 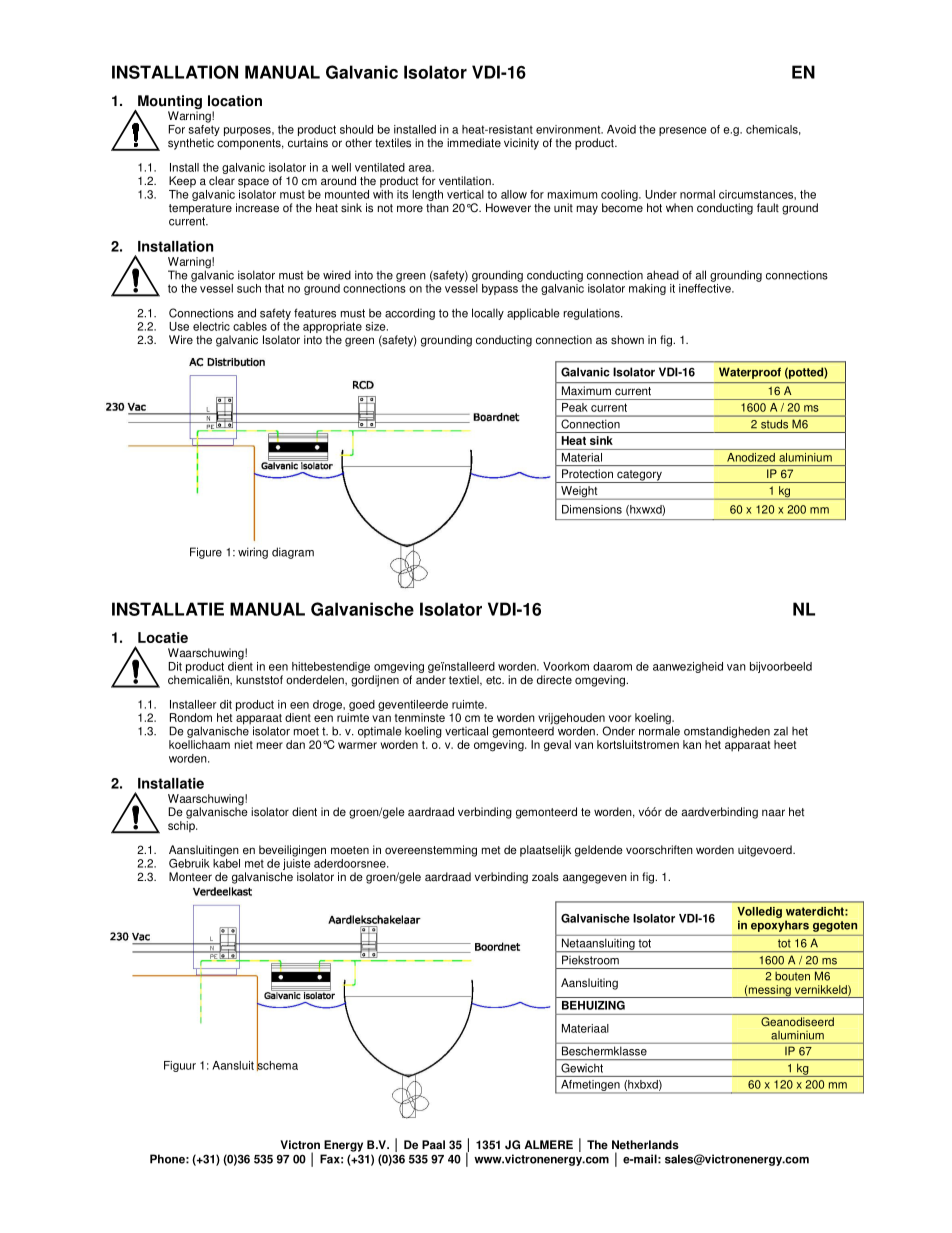 What do you see at coordinates (692, 744) in the screenshot?
I see `kan` at bounding box center [692, 744].
